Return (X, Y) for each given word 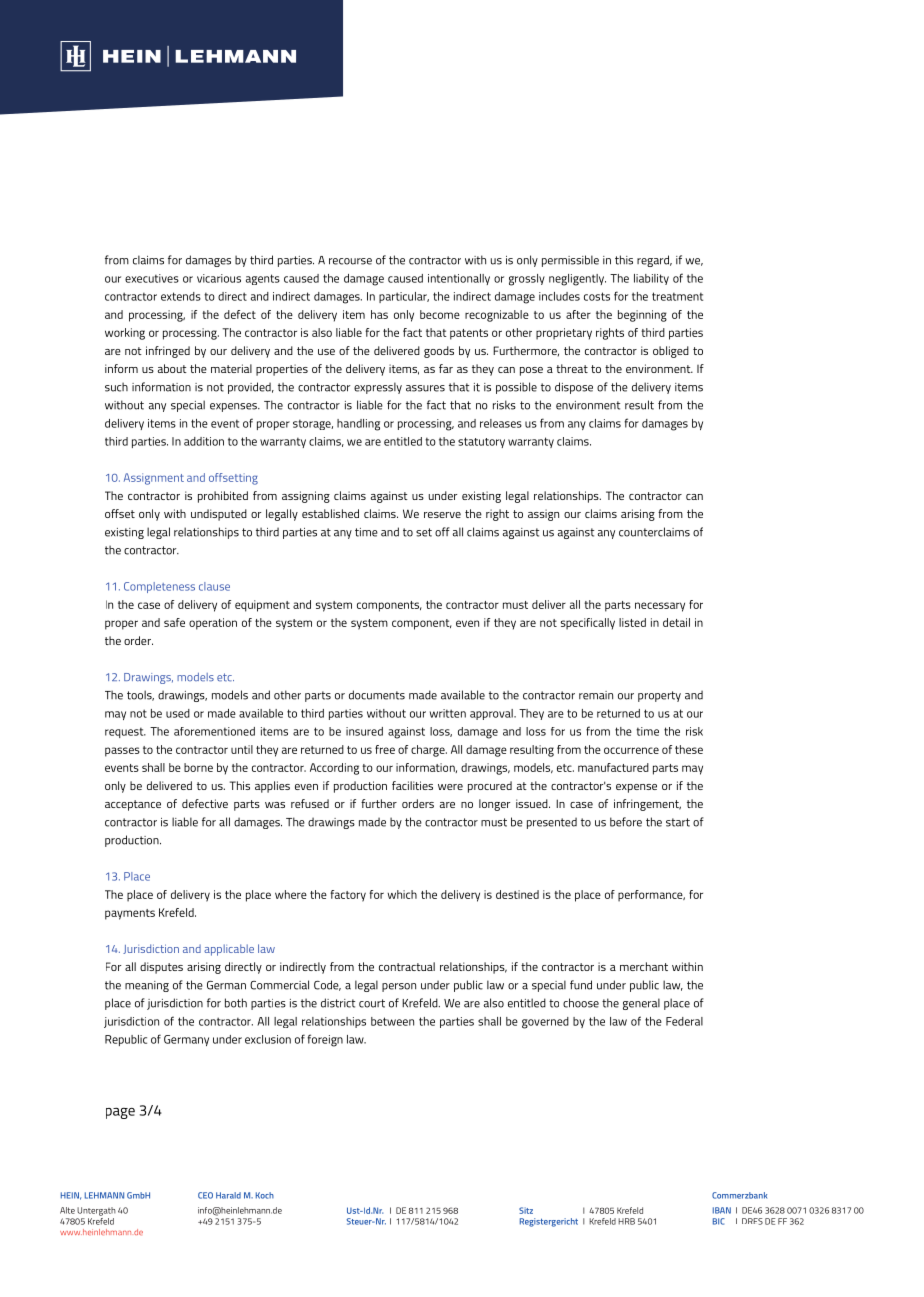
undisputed (219, 515)
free (385, 749)
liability (651, 279)
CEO (205, 1195)
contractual (407, 966)
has (379, 314)
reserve (442, 515)
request (125, 732)
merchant (644, 966)
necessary (660, 607)
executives (152, 278)
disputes (161, 968)
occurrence (631, 750)
